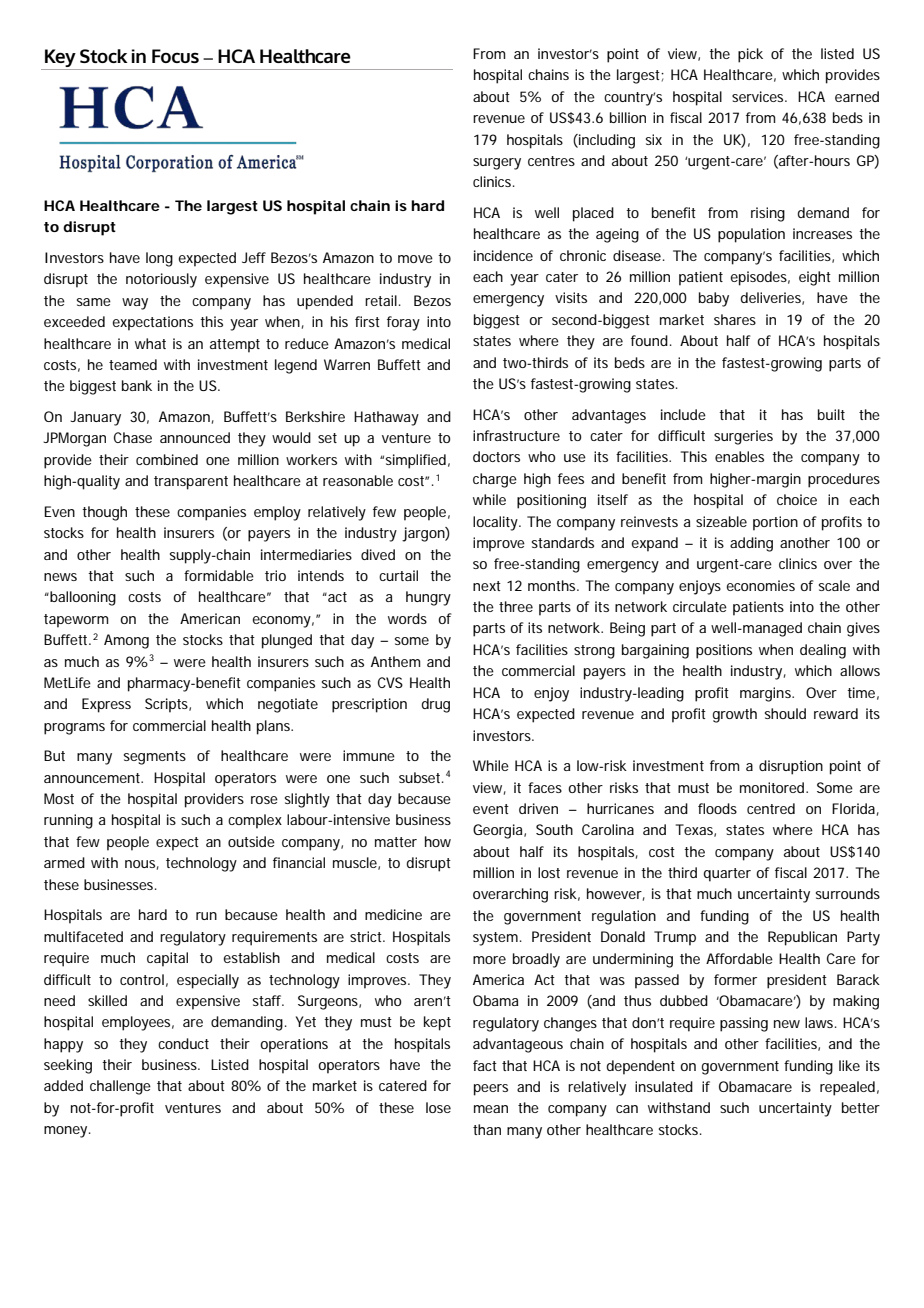 The height and width of the page is (1308, 924). What do you see at coordinates (497, 164) in the page?
I see `surgery` at bounding box center [497, 164].
